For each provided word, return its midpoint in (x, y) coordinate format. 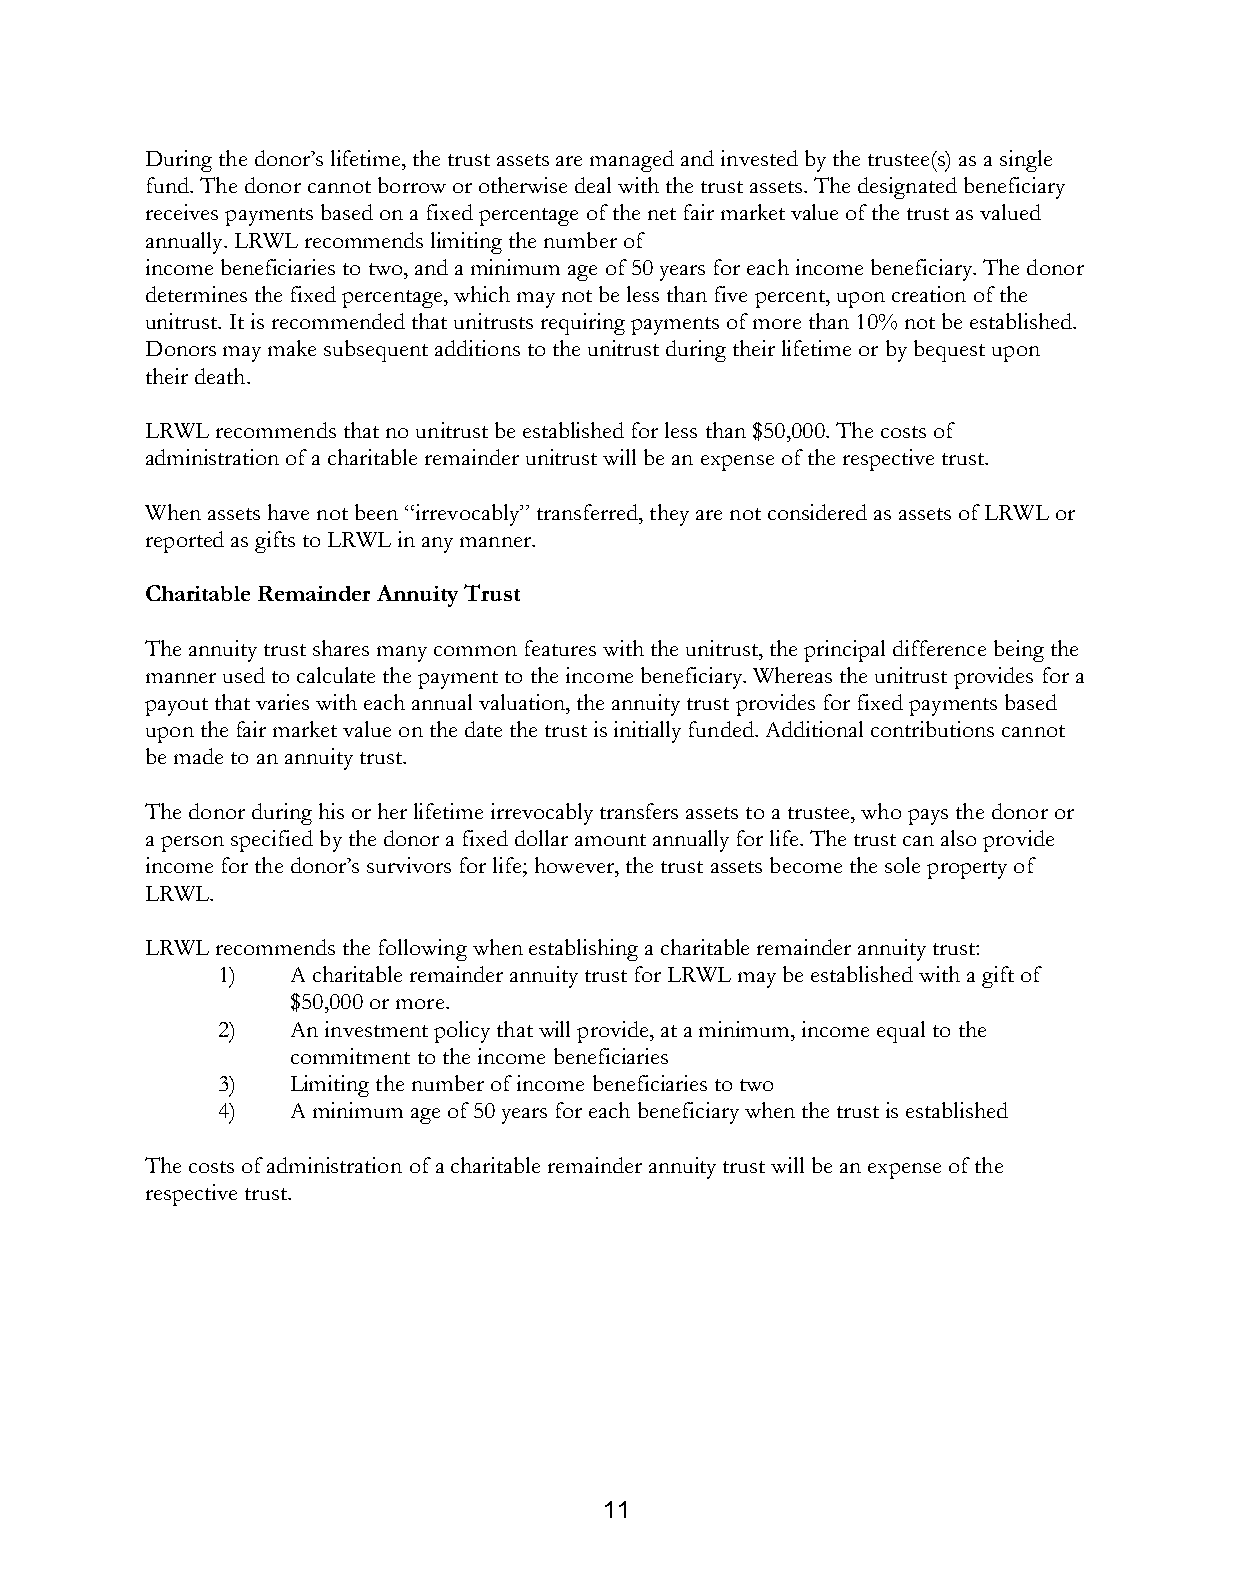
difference (939, 648)
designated (907, 188)
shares (341, 648)
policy (462, 1032)
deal (593, 185)
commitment (350, 1056)
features (560, 648)
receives (182, 212)
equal (901, 1032)
